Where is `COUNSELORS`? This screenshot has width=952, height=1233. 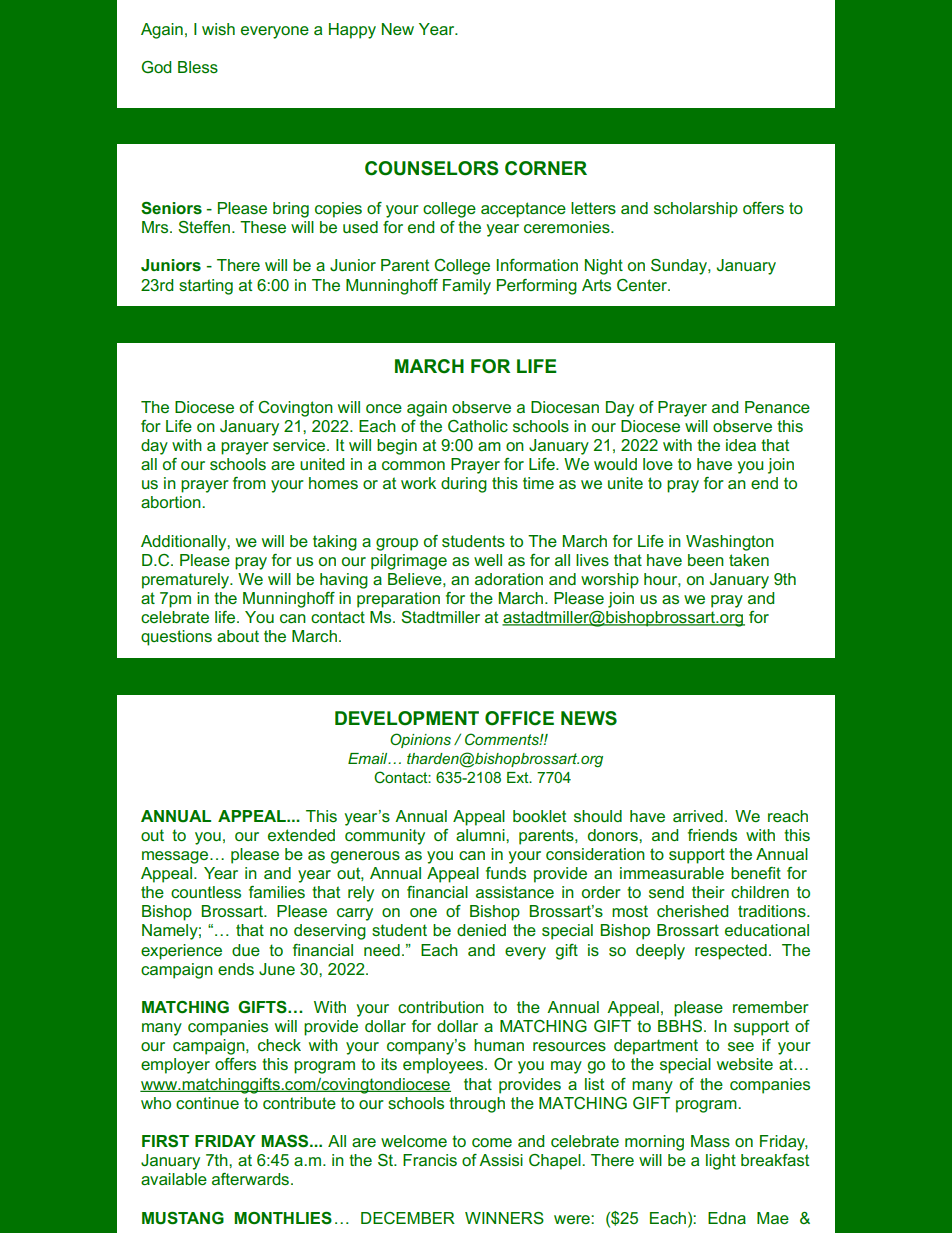 COUNSELORS is located at coordinates (432, 168).
